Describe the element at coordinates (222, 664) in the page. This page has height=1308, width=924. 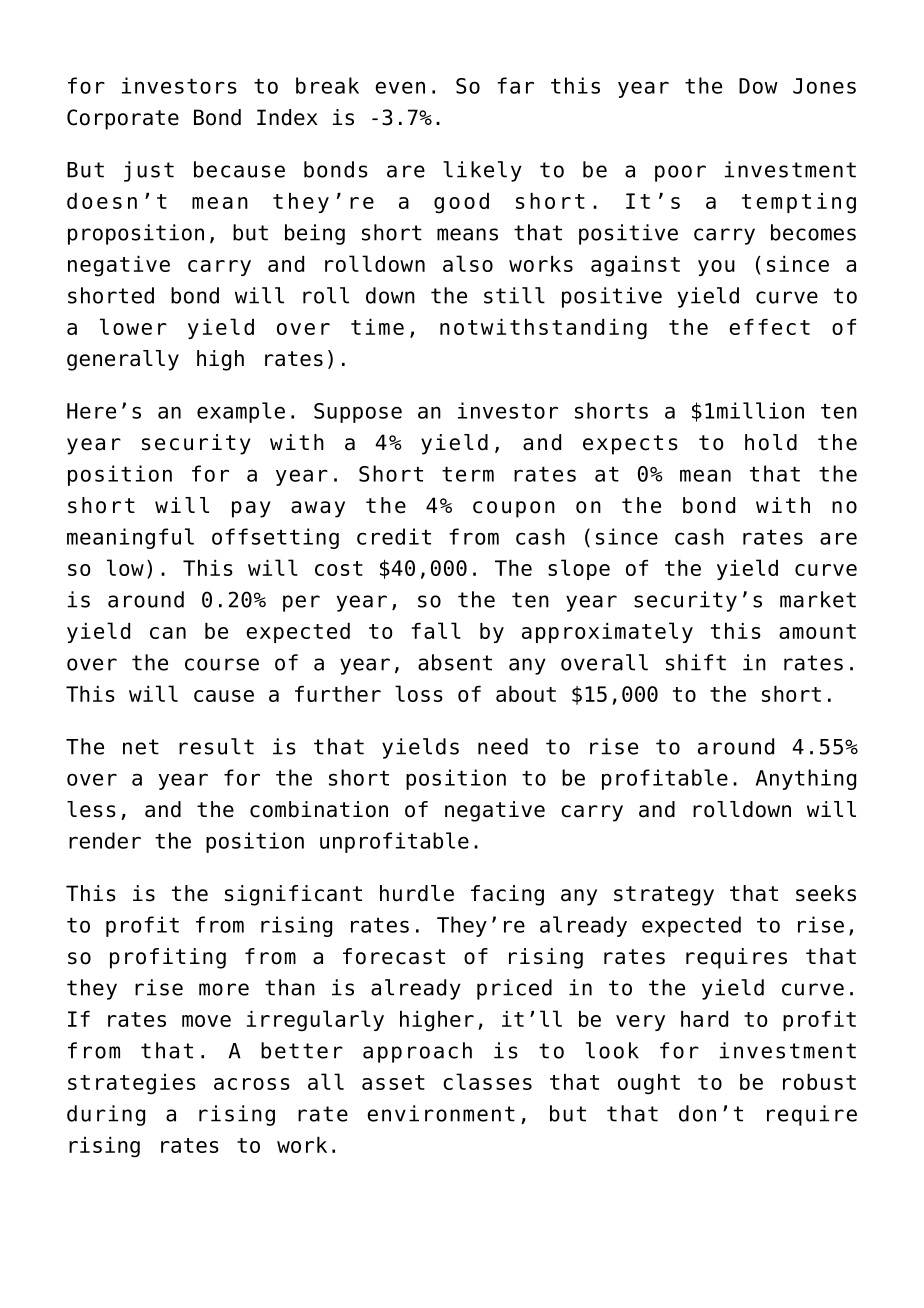
I see `course` at that location.
